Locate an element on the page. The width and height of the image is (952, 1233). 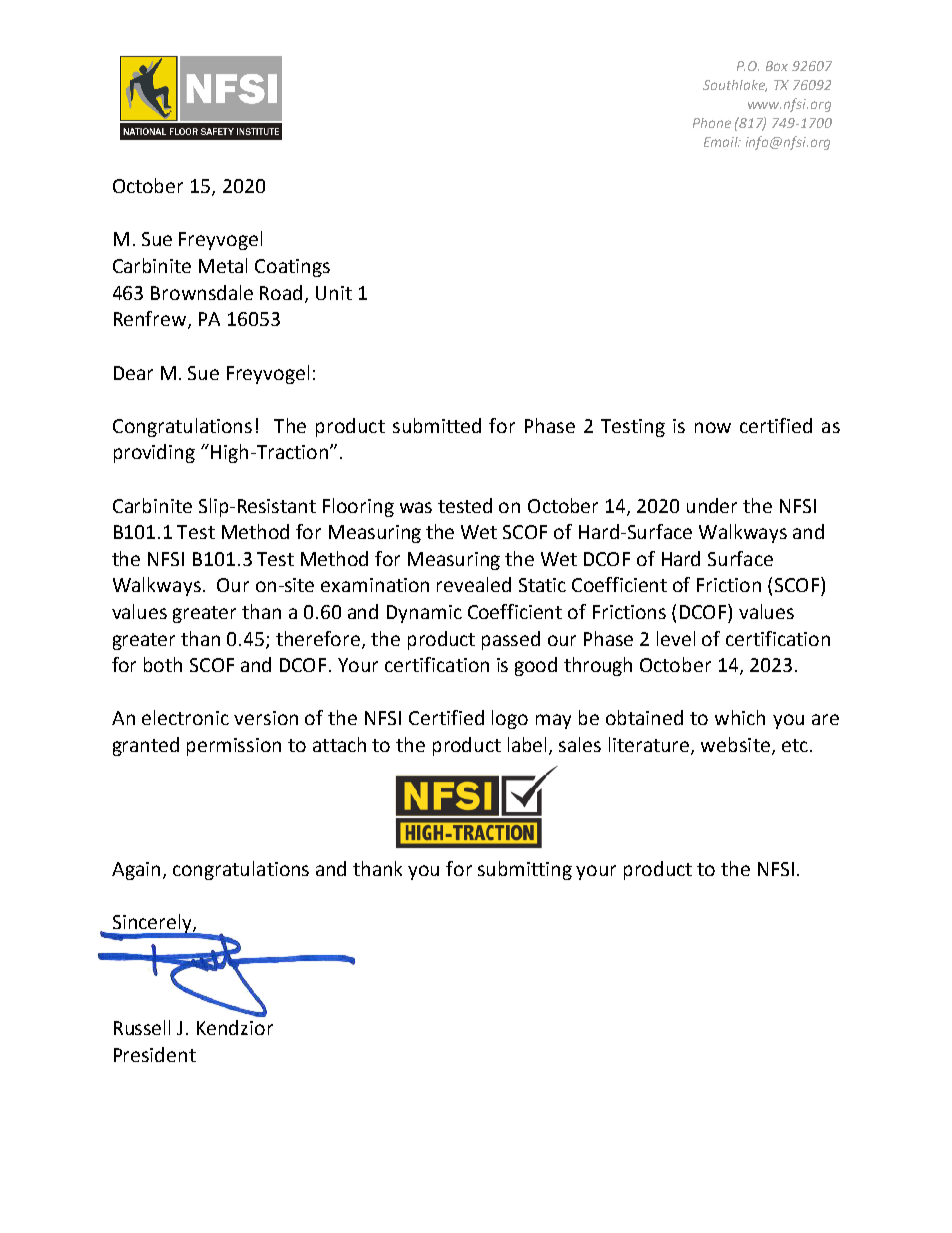
President is located at coordinates (155, 1054).
